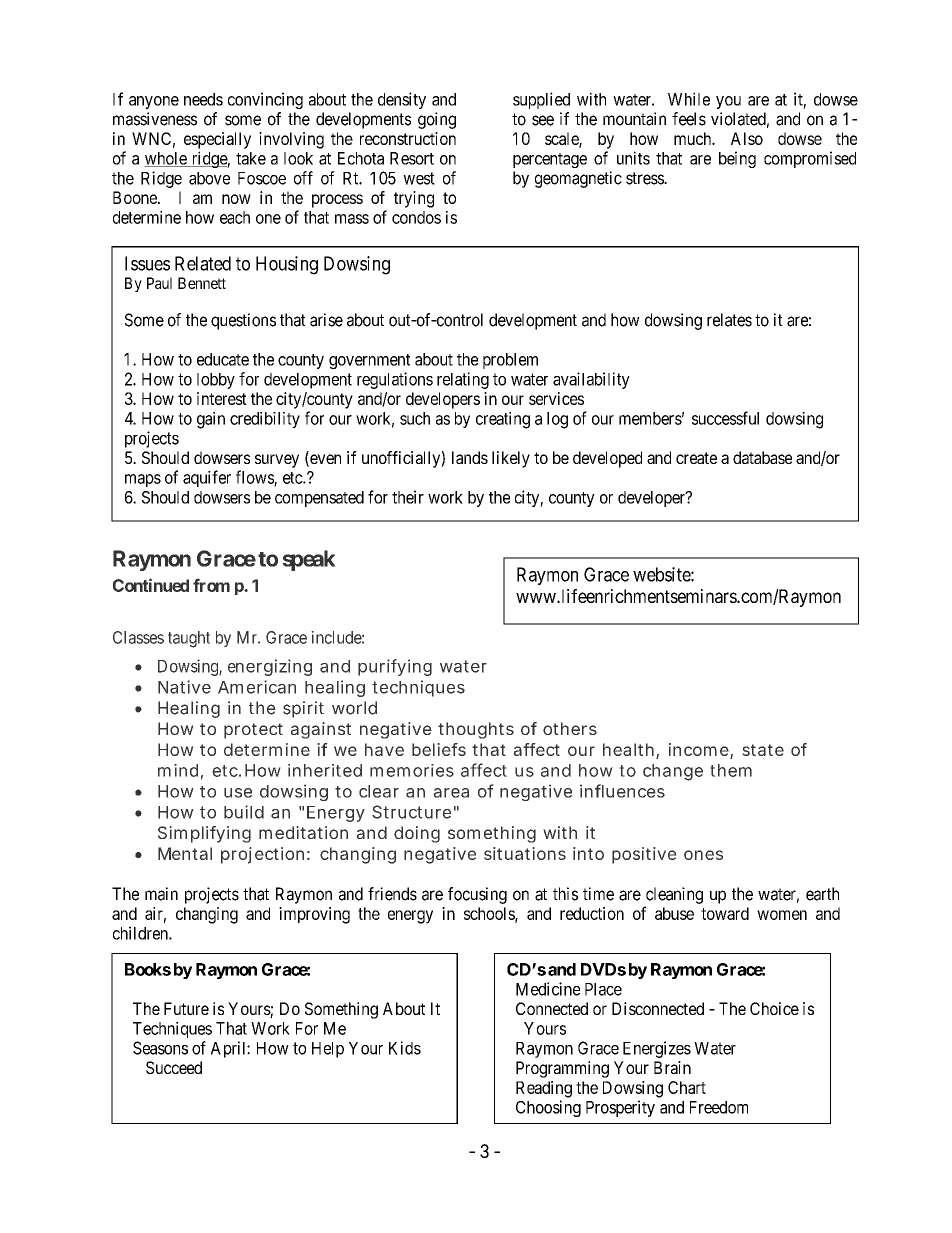  What do you see at coordinates (217, 140) in the screenshot?
I see `especially` at bounding box center [217, 140].
